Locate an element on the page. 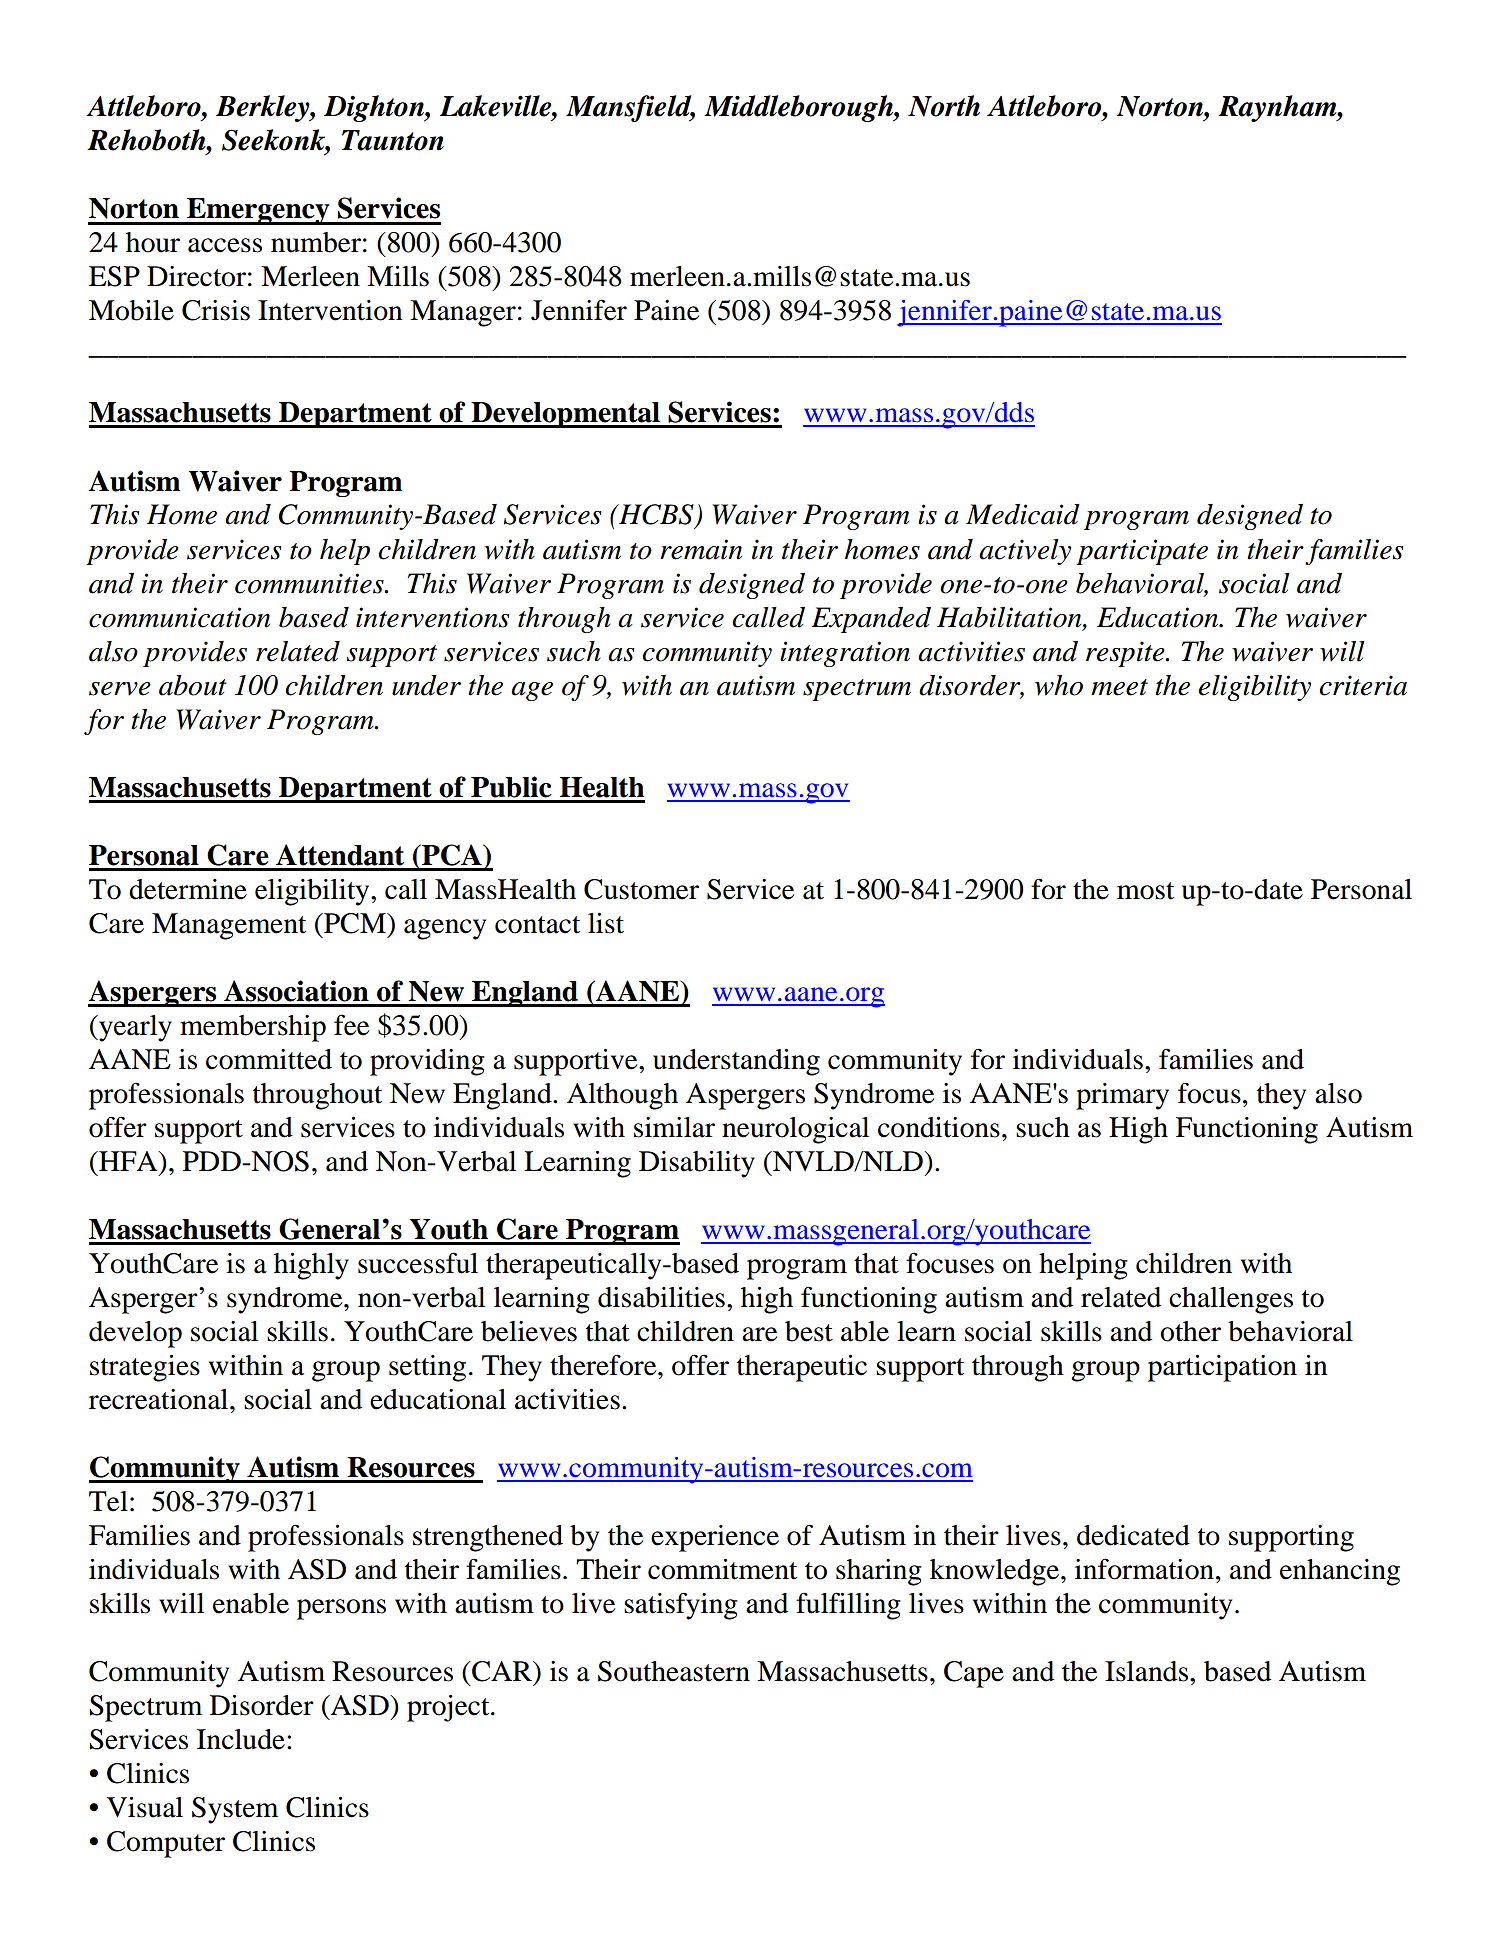 This image has height=1953, width=1510. Islands is located at coordinates (1146, 1671).
